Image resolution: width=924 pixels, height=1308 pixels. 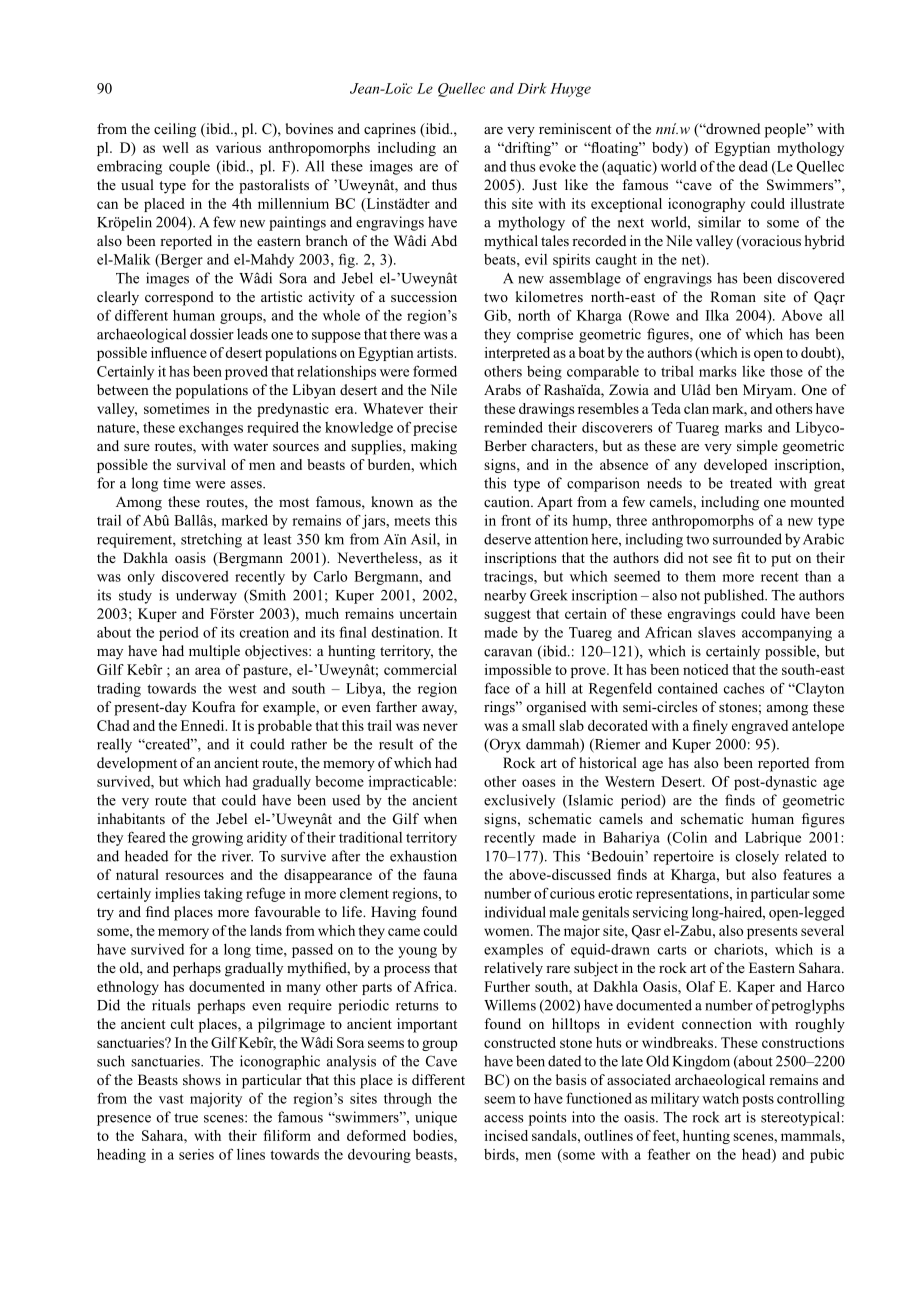 What do you see at coordinates (186, 1118) in the screenshot?
I see `true` at bounding box center [186, 1118].
